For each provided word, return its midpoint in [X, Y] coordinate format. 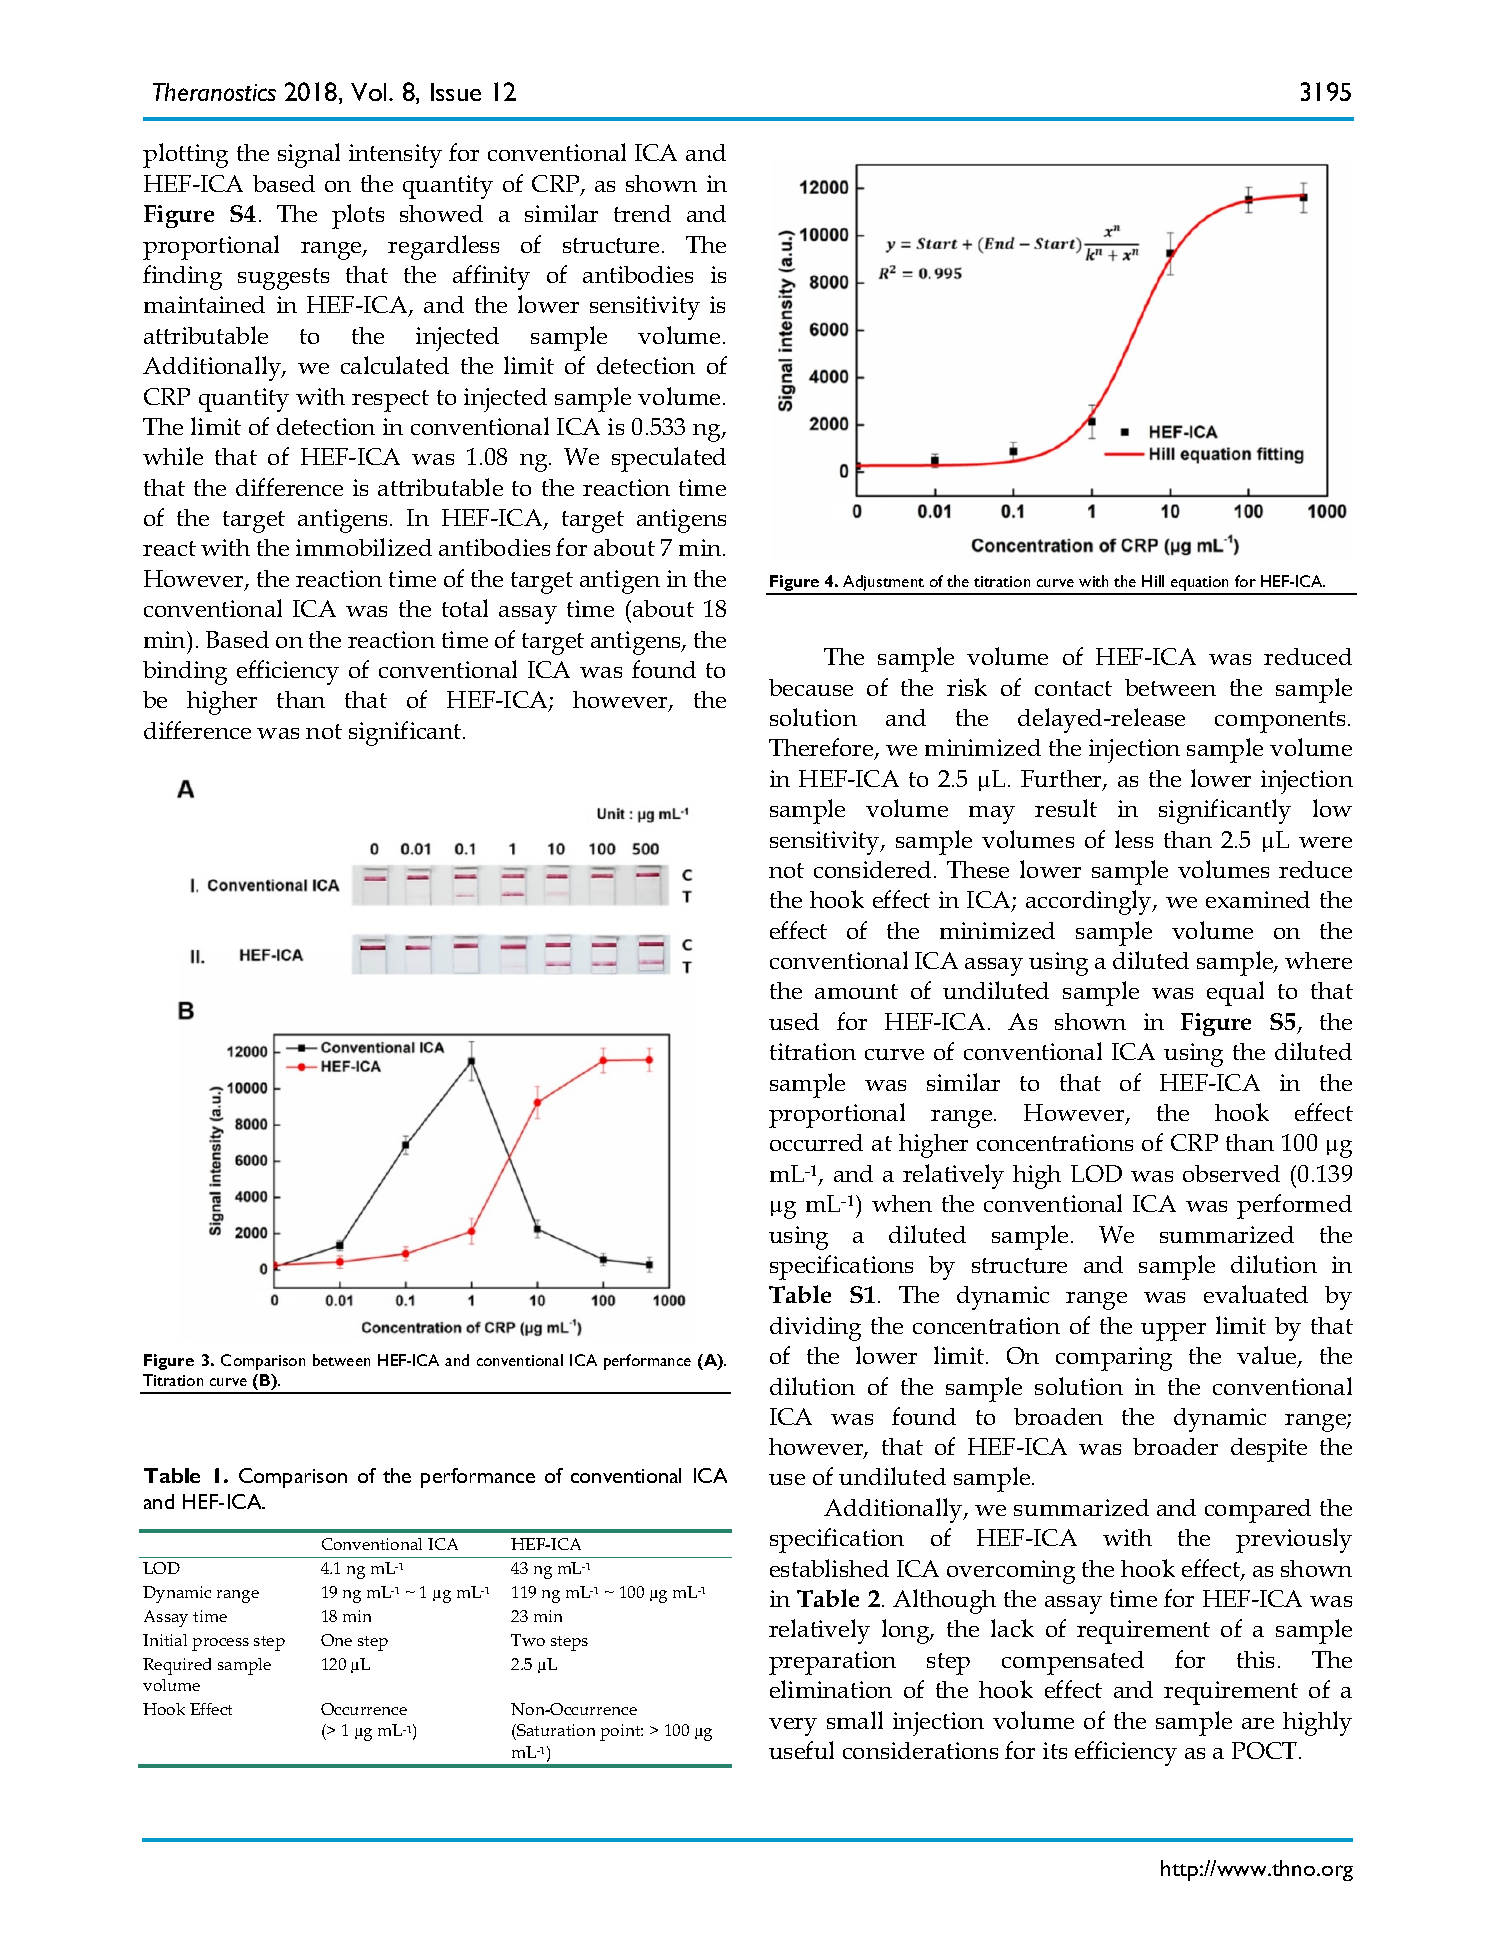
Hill [1153, 581]
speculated [669, 459]
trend [642, 213]
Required [177, 1666]
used [794, 1021]
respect [390, 401]
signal [309, 155]
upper [1173, 1332]
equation [1200, 585]
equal [1235, 993]
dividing [815, 1329]
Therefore [822, 749]
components [1280, 722]
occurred [816, 1142]
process [220, 1644]
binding [185, 673]
